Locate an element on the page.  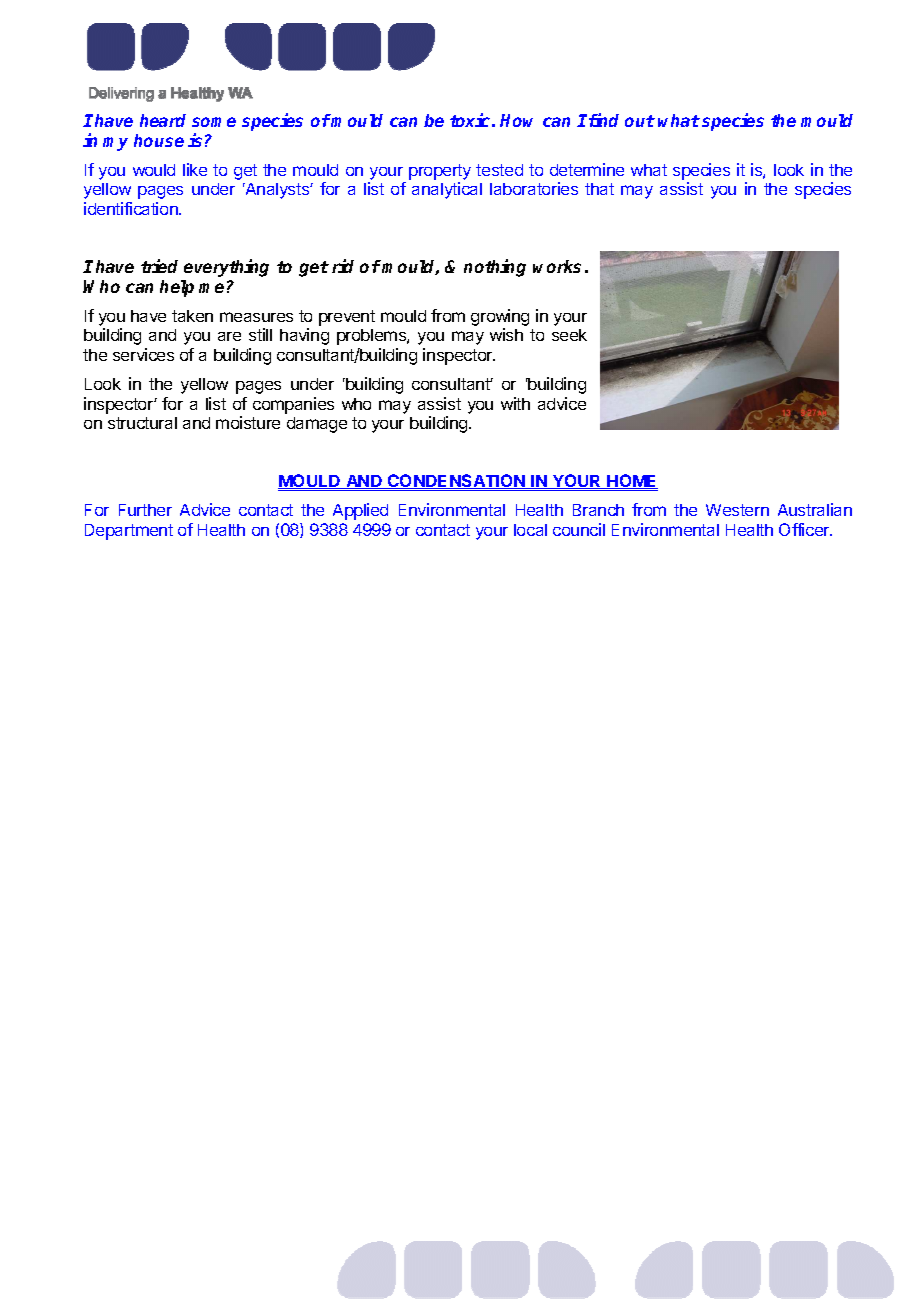
companies is located at coordinates (293, 405).
